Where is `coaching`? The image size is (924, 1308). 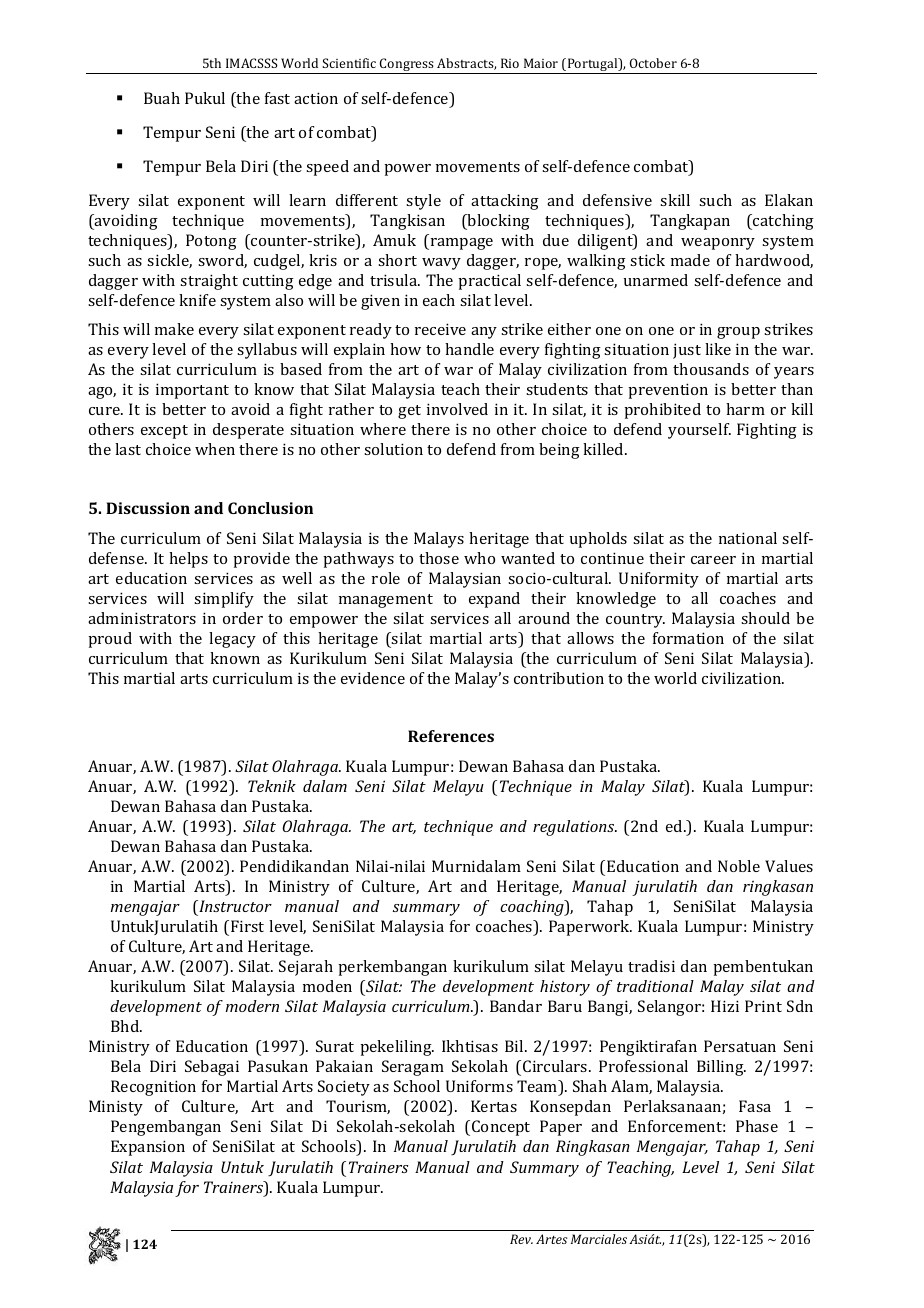 coaching is located at coordinates (533, 908).
